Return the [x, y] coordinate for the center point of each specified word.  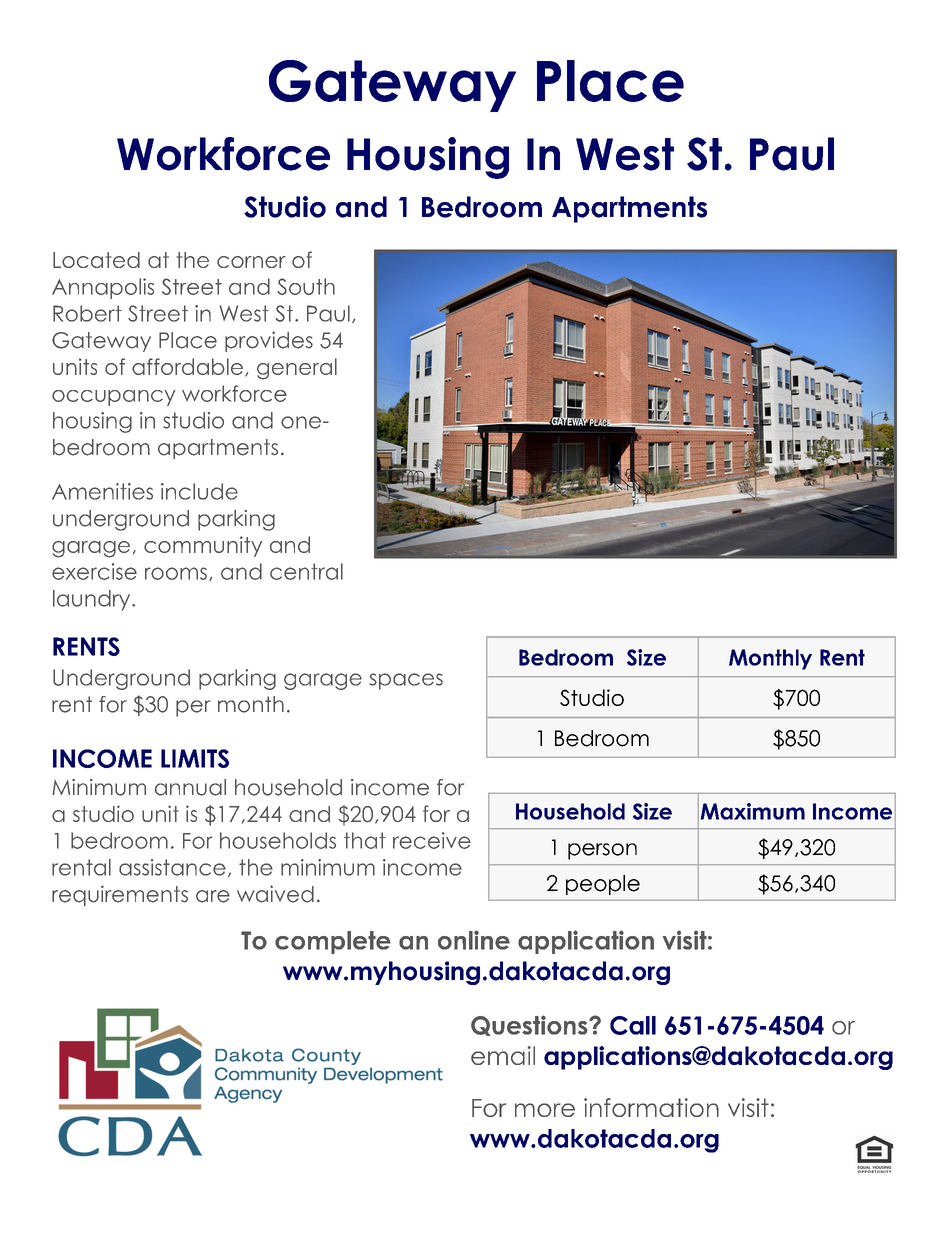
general [297, 369]
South [306, 286]
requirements [120, 895]
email [503, 1055]
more [545, 1110]
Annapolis [103, 288]
